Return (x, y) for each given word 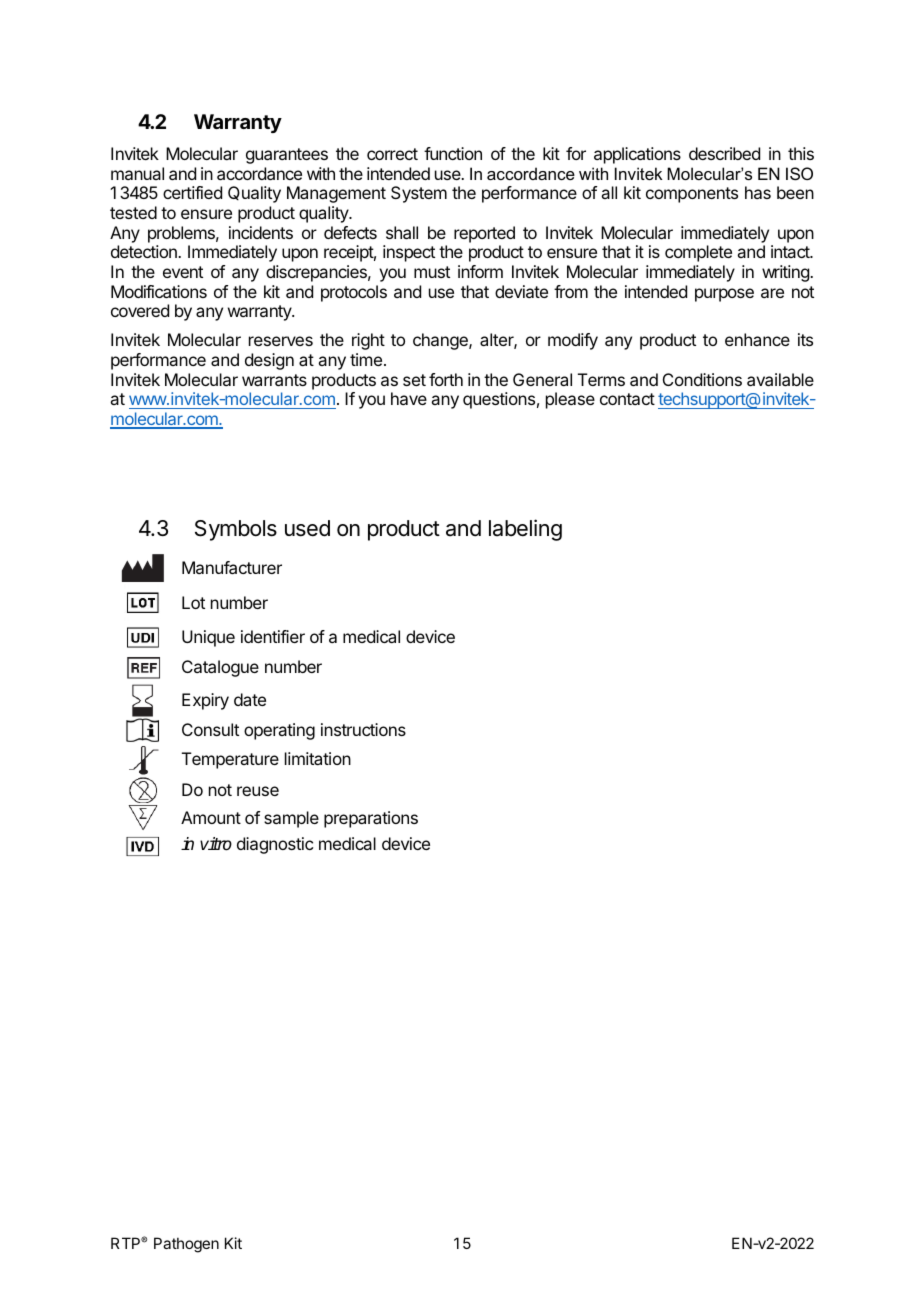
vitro (216, 844)
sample (291, 819)
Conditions (702, 379)
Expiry (205, 701)
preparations (371, 819)
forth (446, 379)
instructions (363, 729)
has (758, 192)
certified (192, 192)
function (453, 153)
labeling (525, 530)
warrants (274, 380)
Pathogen (186, 1245)
